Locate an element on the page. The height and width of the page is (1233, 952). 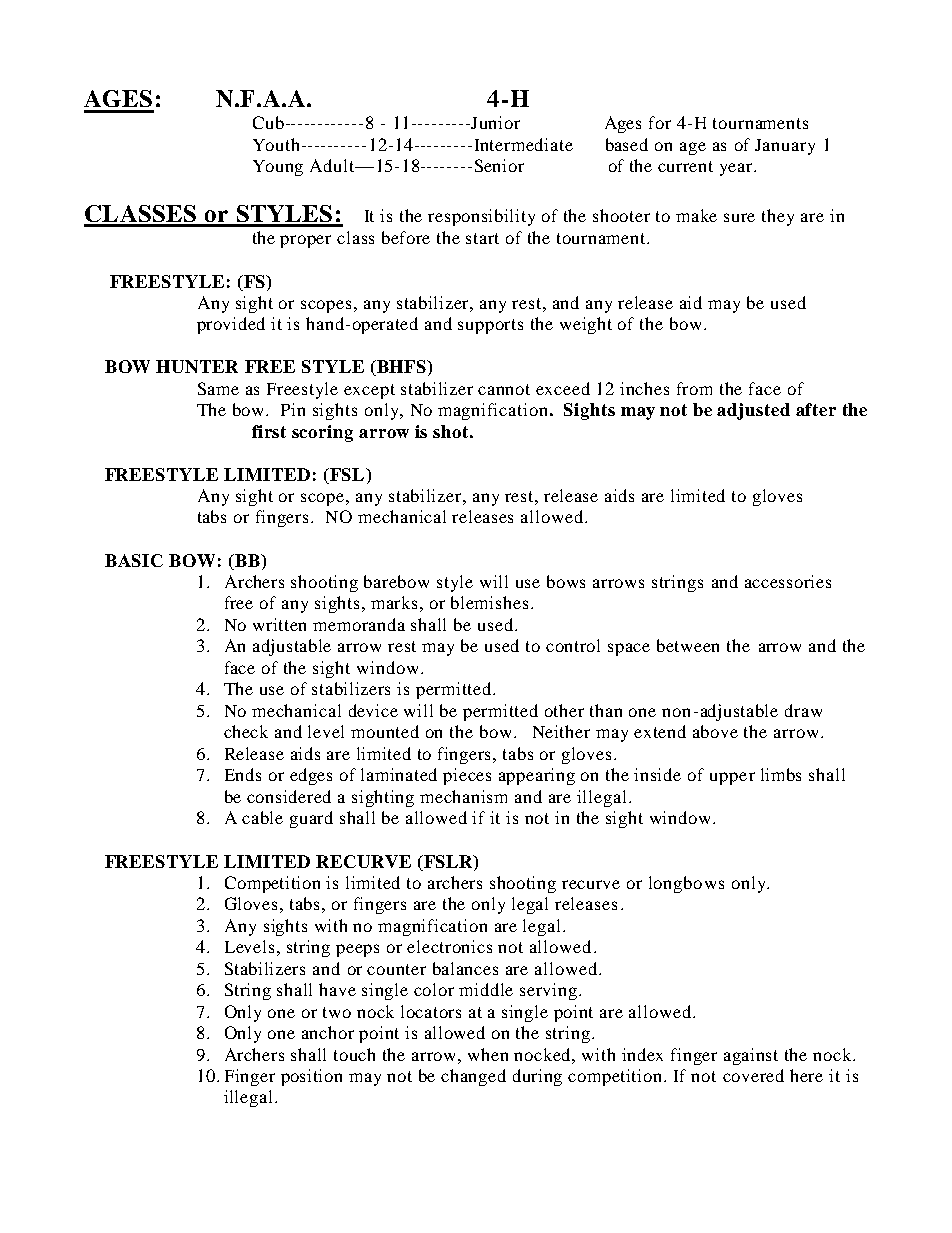
when is located at coordinates (488, 1054).
